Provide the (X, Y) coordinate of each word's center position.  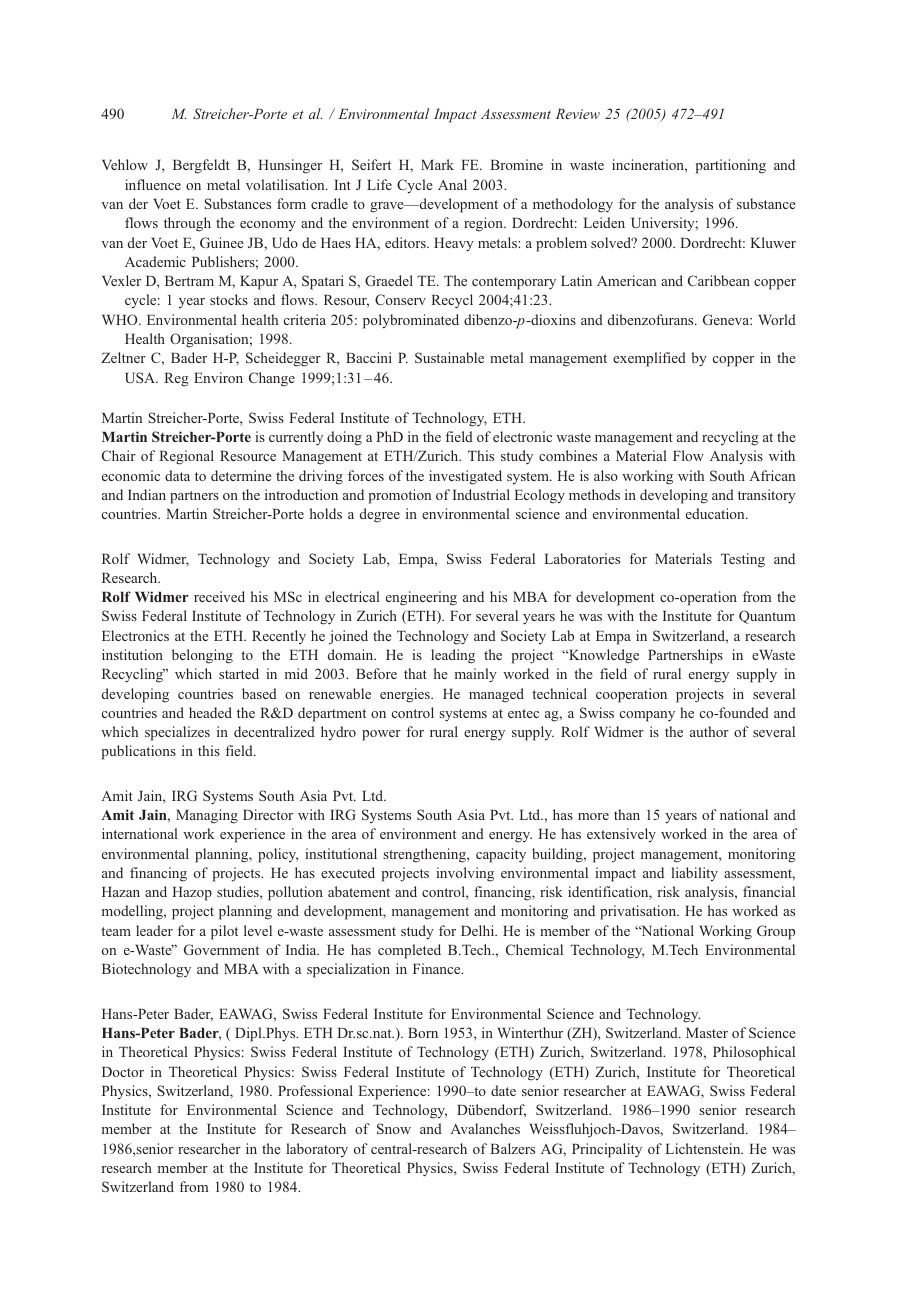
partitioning (730, 166)
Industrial (481, 494)
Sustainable (449, 357)
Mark (437, 164)
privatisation (639, 912)
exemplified (649, 359)
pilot (224, 932)
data (177, 475)
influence (153, 184)
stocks (229, 299)
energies (406, 695)
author (709, 731)
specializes (177, 733)
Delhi (479, 930)
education (716, 513)
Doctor (123, 1072)
